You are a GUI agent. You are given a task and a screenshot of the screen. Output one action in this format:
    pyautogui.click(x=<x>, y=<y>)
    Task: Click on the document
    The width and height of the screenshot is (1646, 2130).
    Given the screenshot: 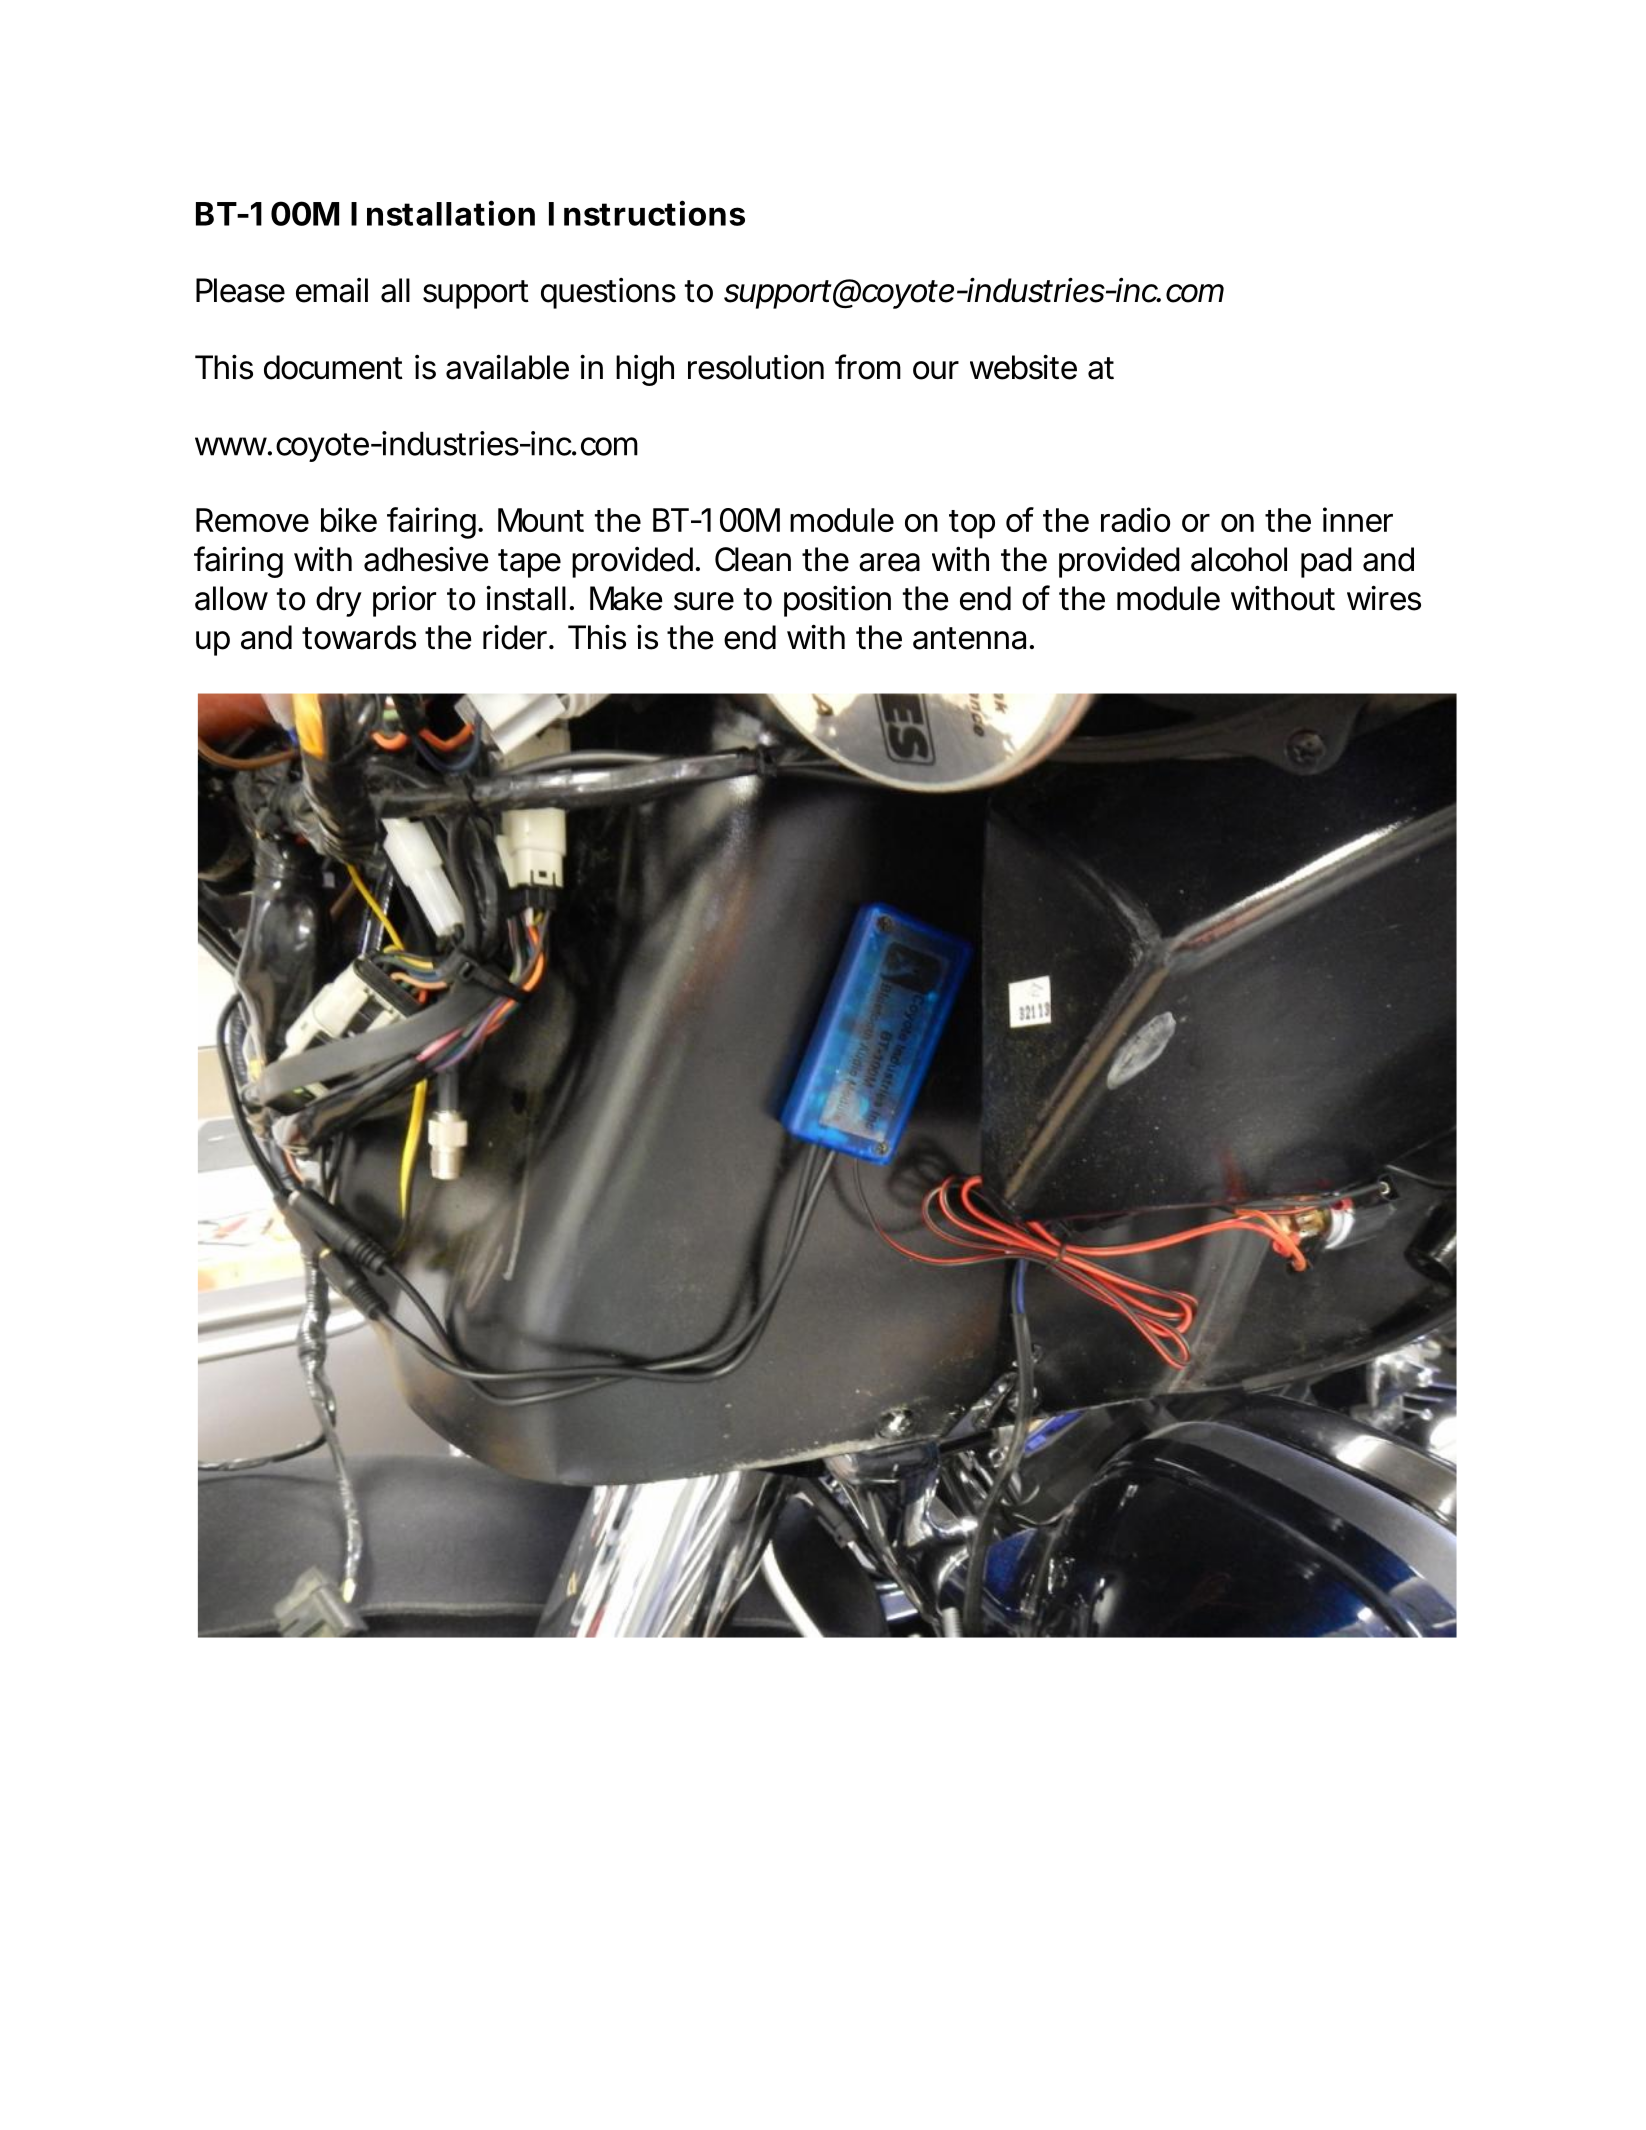 What is the action you would take?
    pyautogui.click(x=333, y=367)
